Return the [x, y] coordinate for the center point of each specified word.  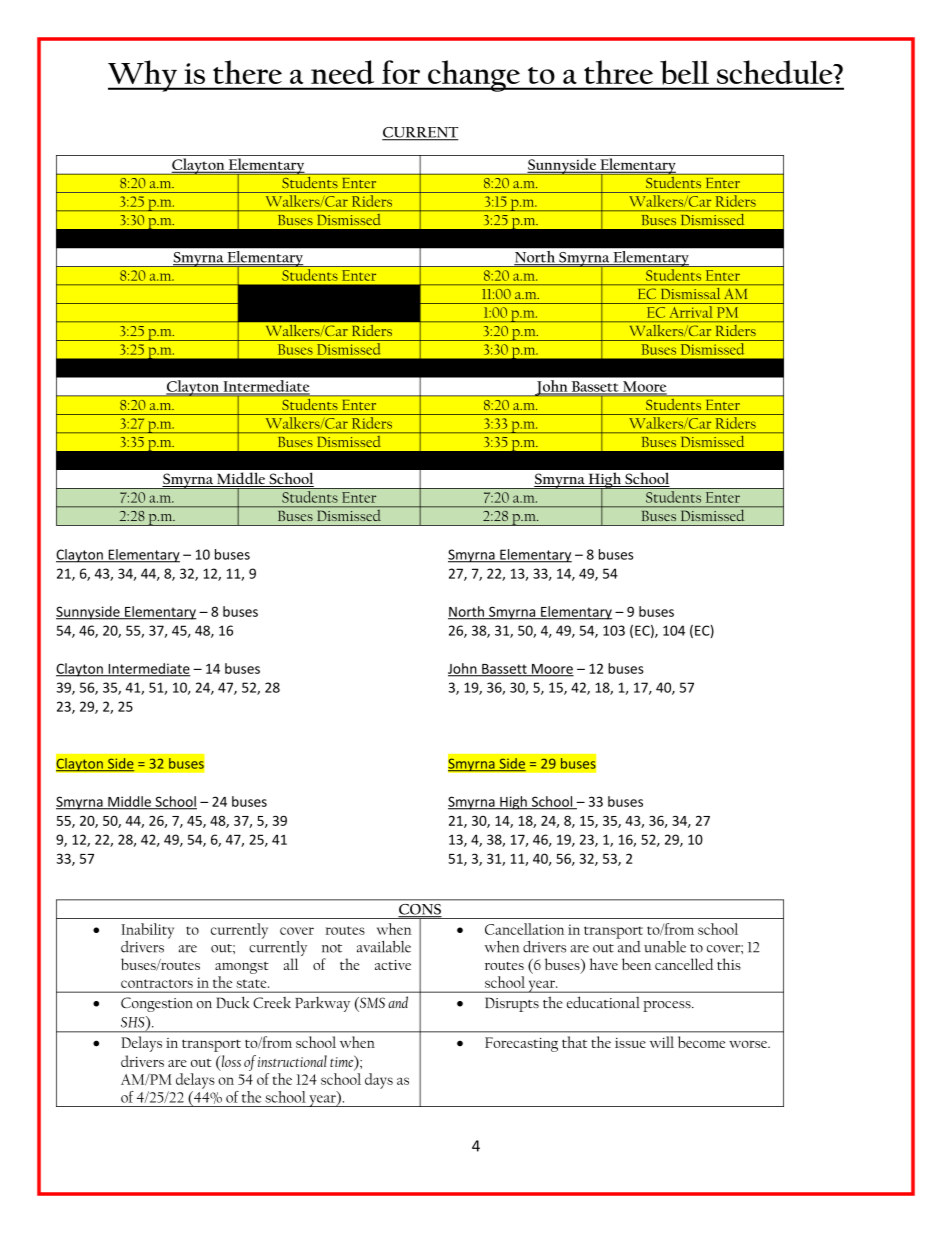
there [247, 72]
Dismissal [690, 293]
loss [230, 1061]
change [474, 76]
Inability [147, 931]
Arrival [690, 312]
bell [684, 73]
